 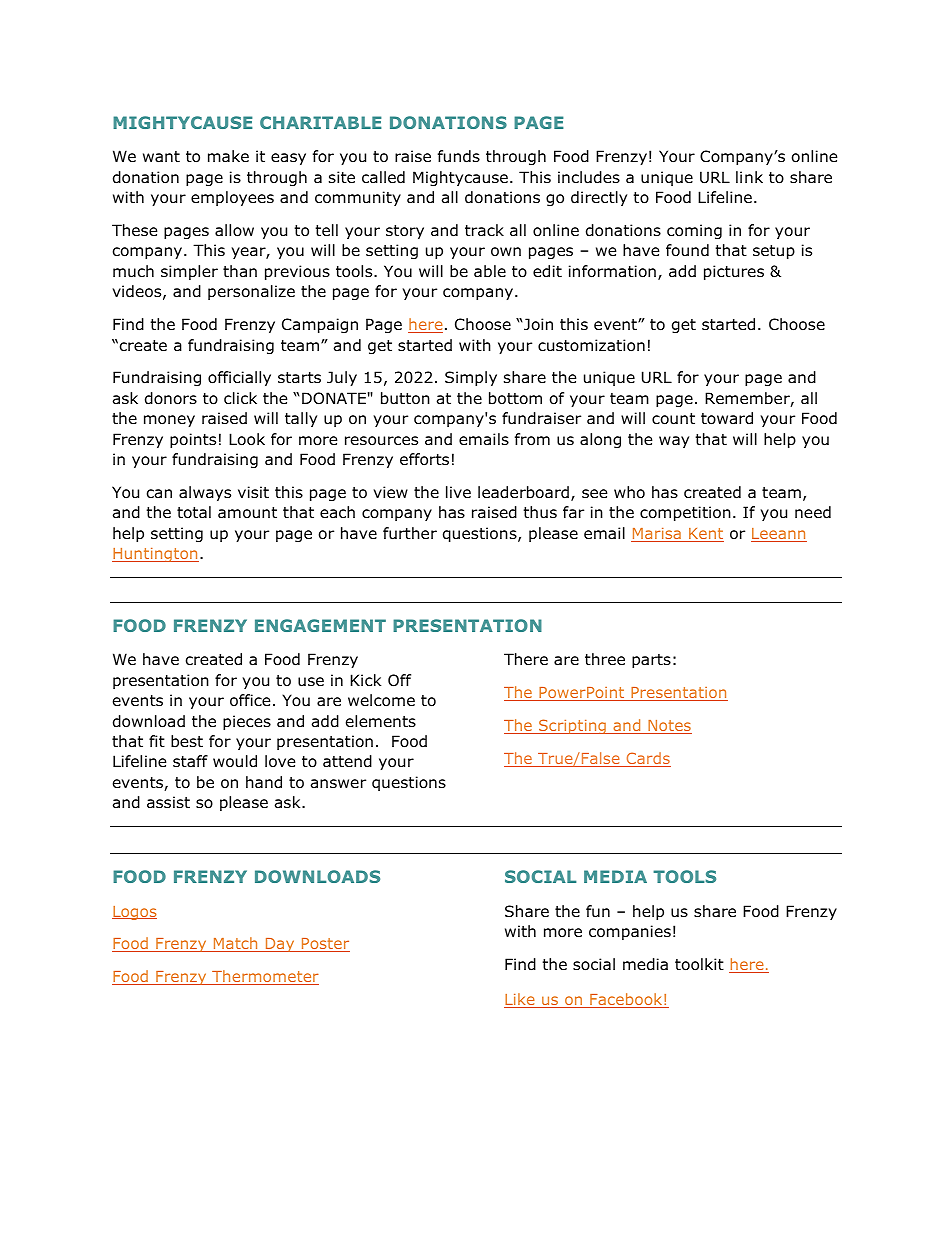 What do you see at coordinates (232, 198) in the image?
I see `employees` at bounding box center [232, 198].
